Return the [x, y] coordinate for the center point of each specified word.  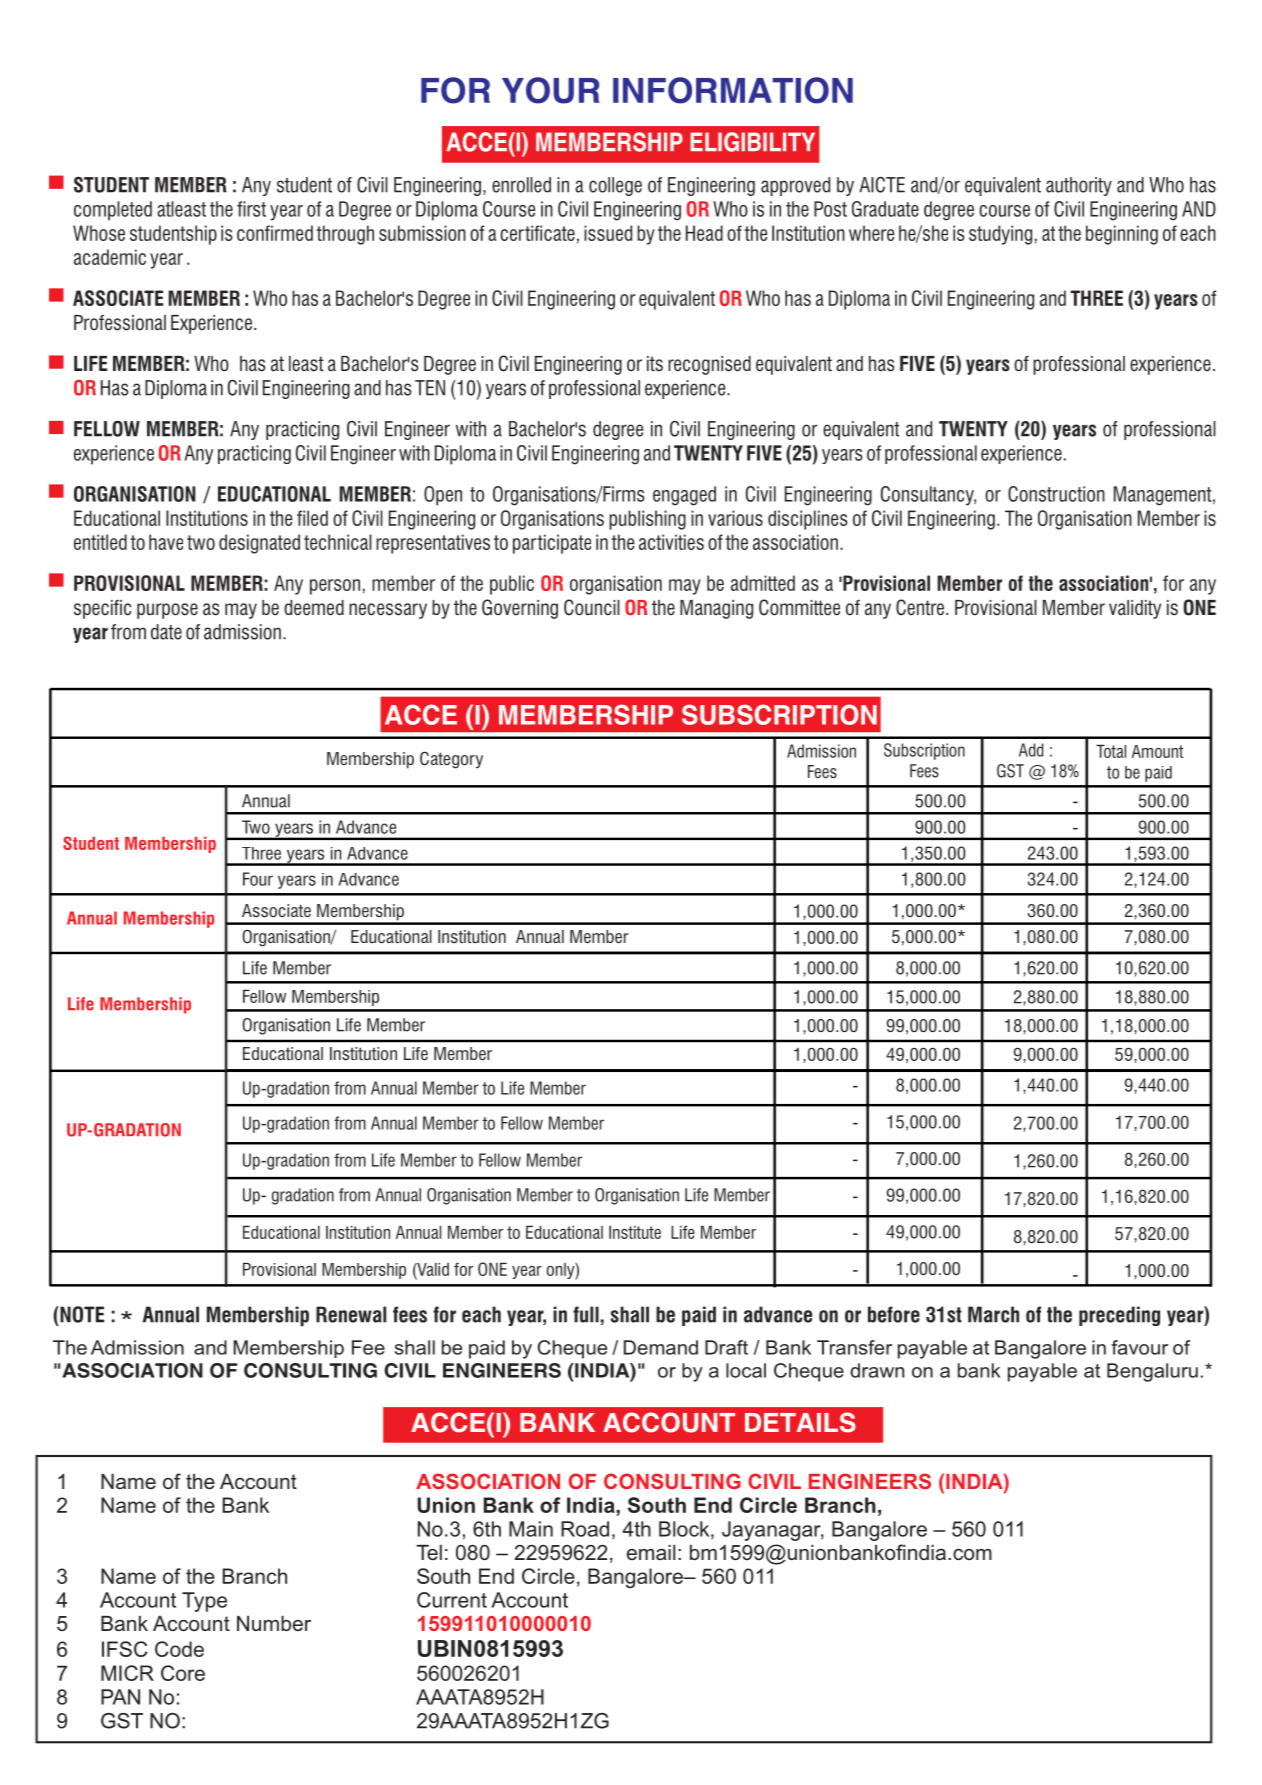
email [651, 1552]
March [993, 1314]
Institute [635, 1232]
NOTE [81, 1314]
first [251, 209]
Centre [920, 607]
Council [592, 607]
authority [1079, 186]
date [166, 632]
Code [179, 1649]
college [615, 186]
